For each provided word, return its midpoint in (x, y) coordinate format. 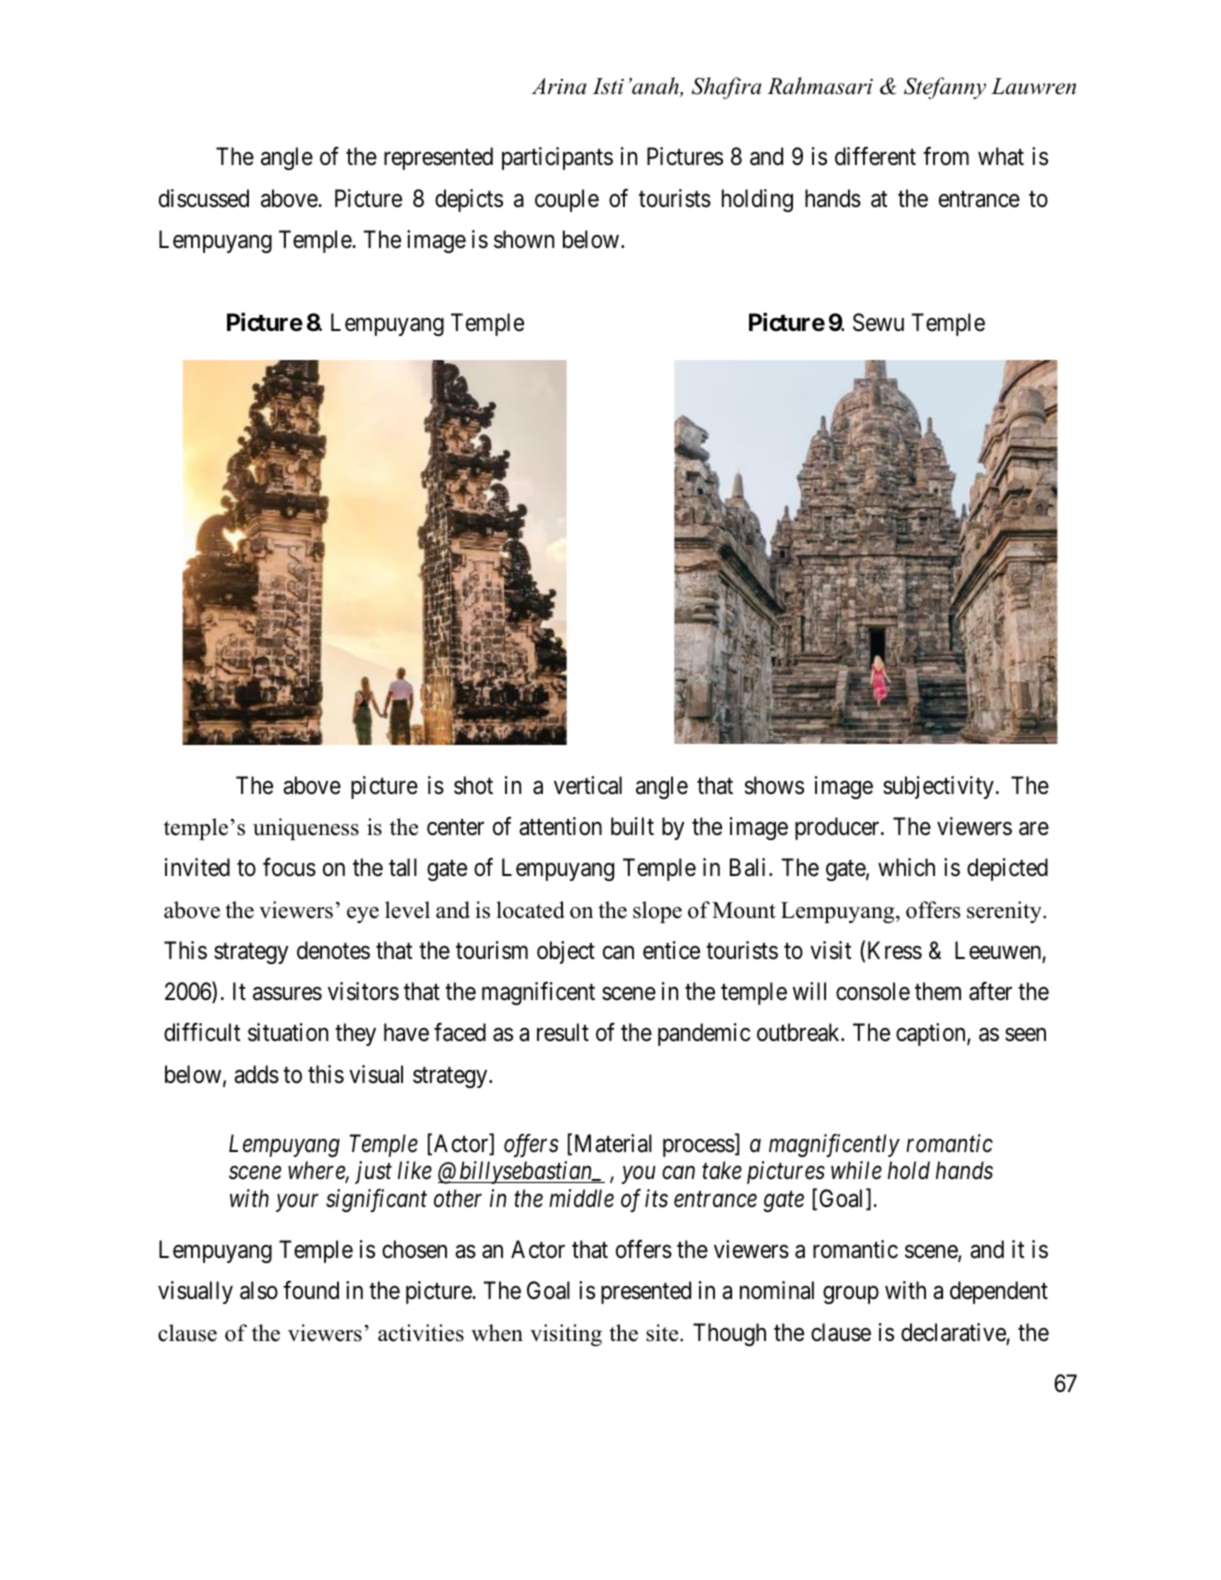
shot (473, 785)
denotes (333, 950)
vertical (588, 785)
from (946, 156)
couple (567, 200)
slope (657, 912)
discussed (204, 198)
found (311, 1290)
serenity (1005, 912)
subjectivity (938, 787)
